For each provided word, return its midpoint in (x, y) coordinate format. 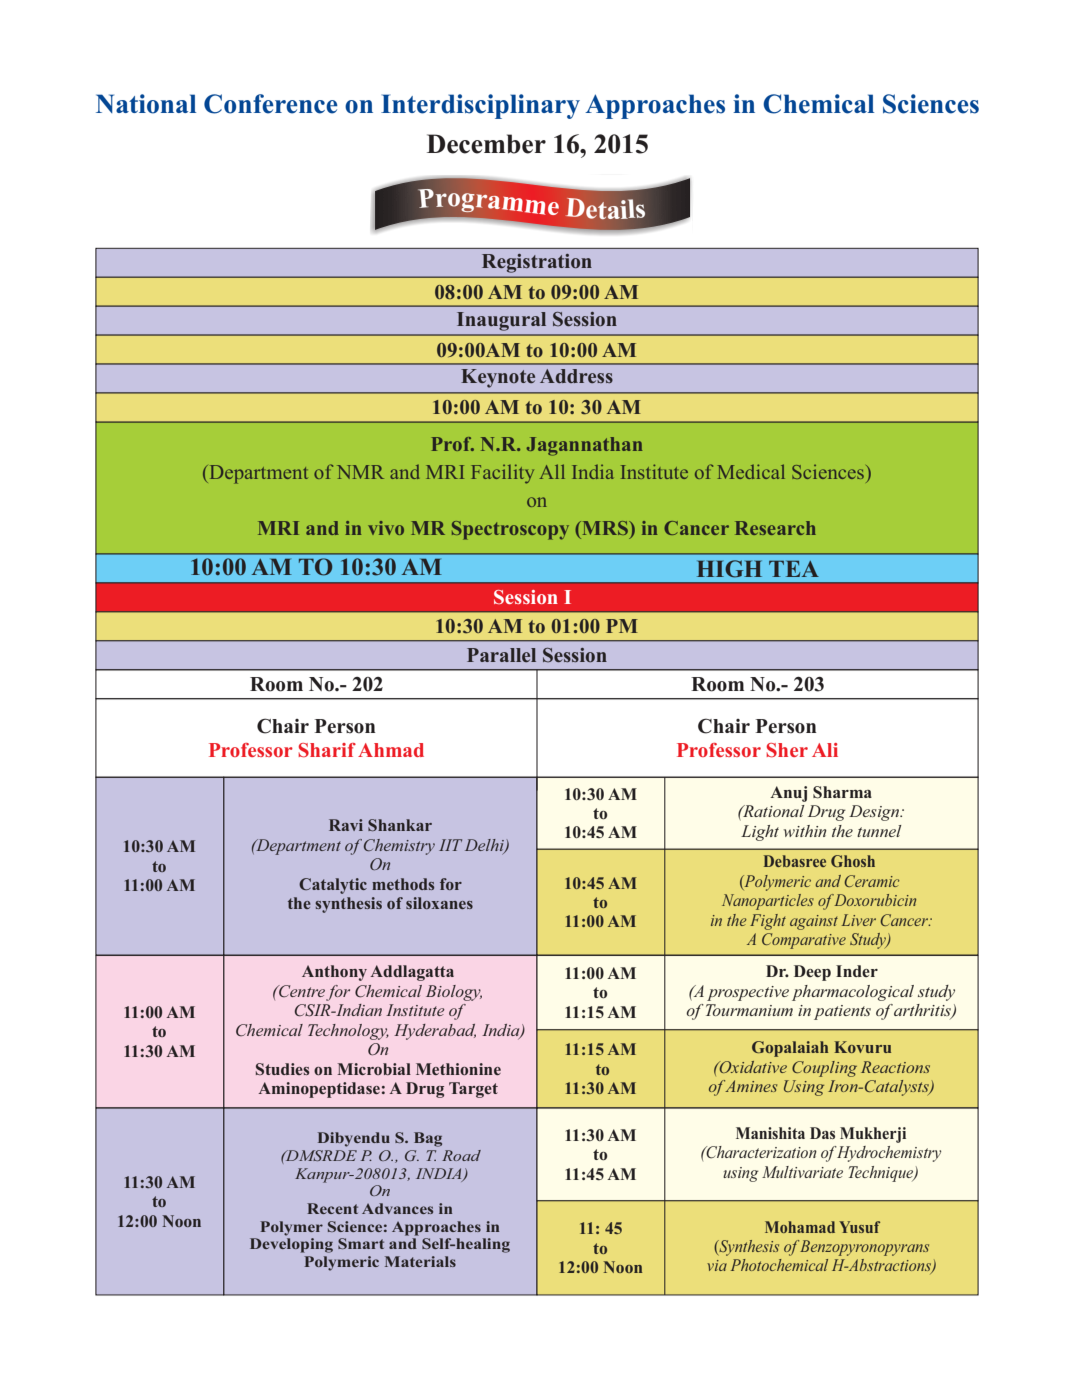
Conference (271, 104)
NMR (360, 472)
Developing (291, 1245)
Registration (537, 263)
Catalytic (333, 886)
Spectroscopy (510, 530)
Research (775, 528)
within (805, 831)
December (486, 144)
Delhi (485, 846)
